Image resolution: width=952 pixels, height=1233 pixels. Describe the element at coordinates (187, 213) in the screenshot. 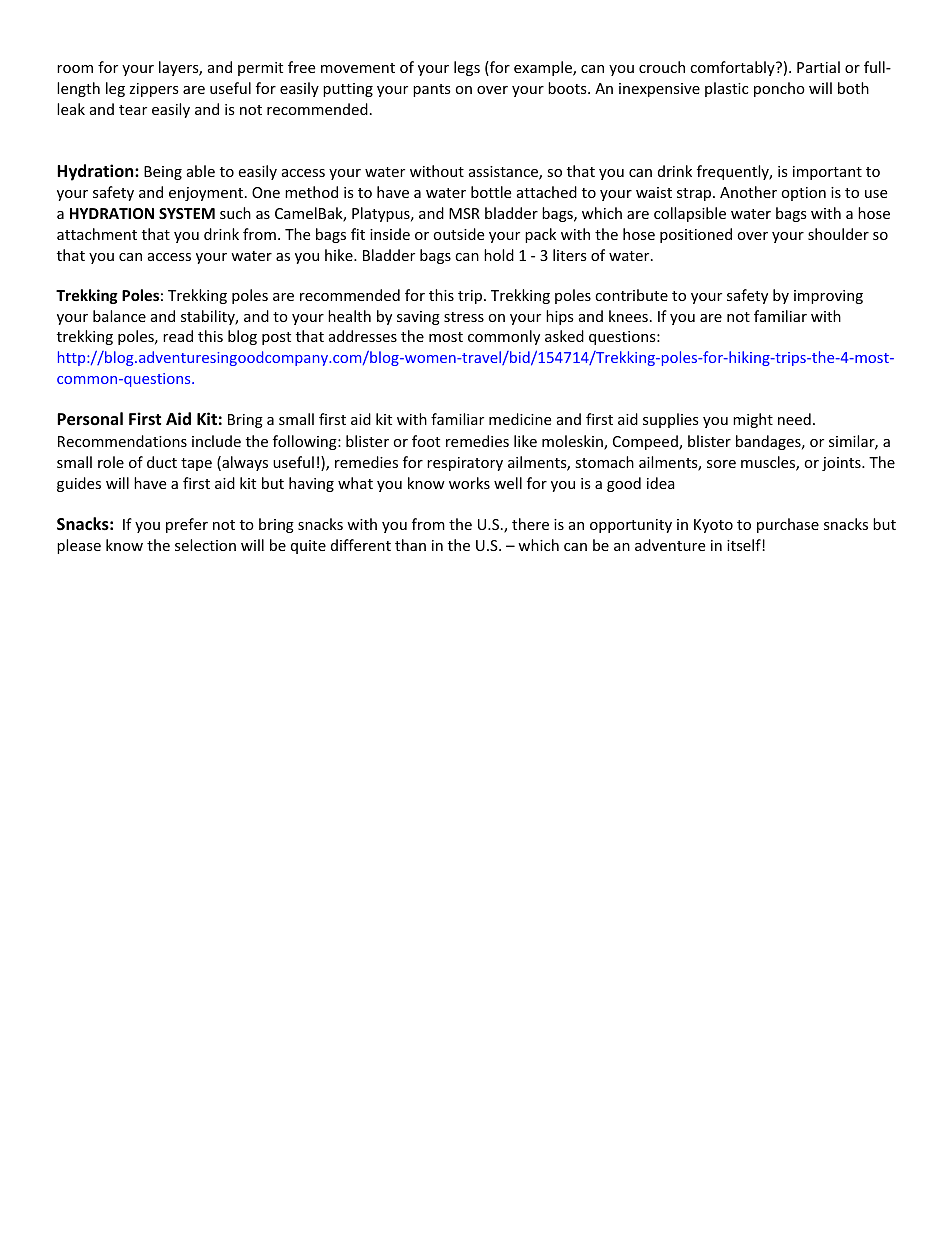

I see `SYSTEM` at that location.
